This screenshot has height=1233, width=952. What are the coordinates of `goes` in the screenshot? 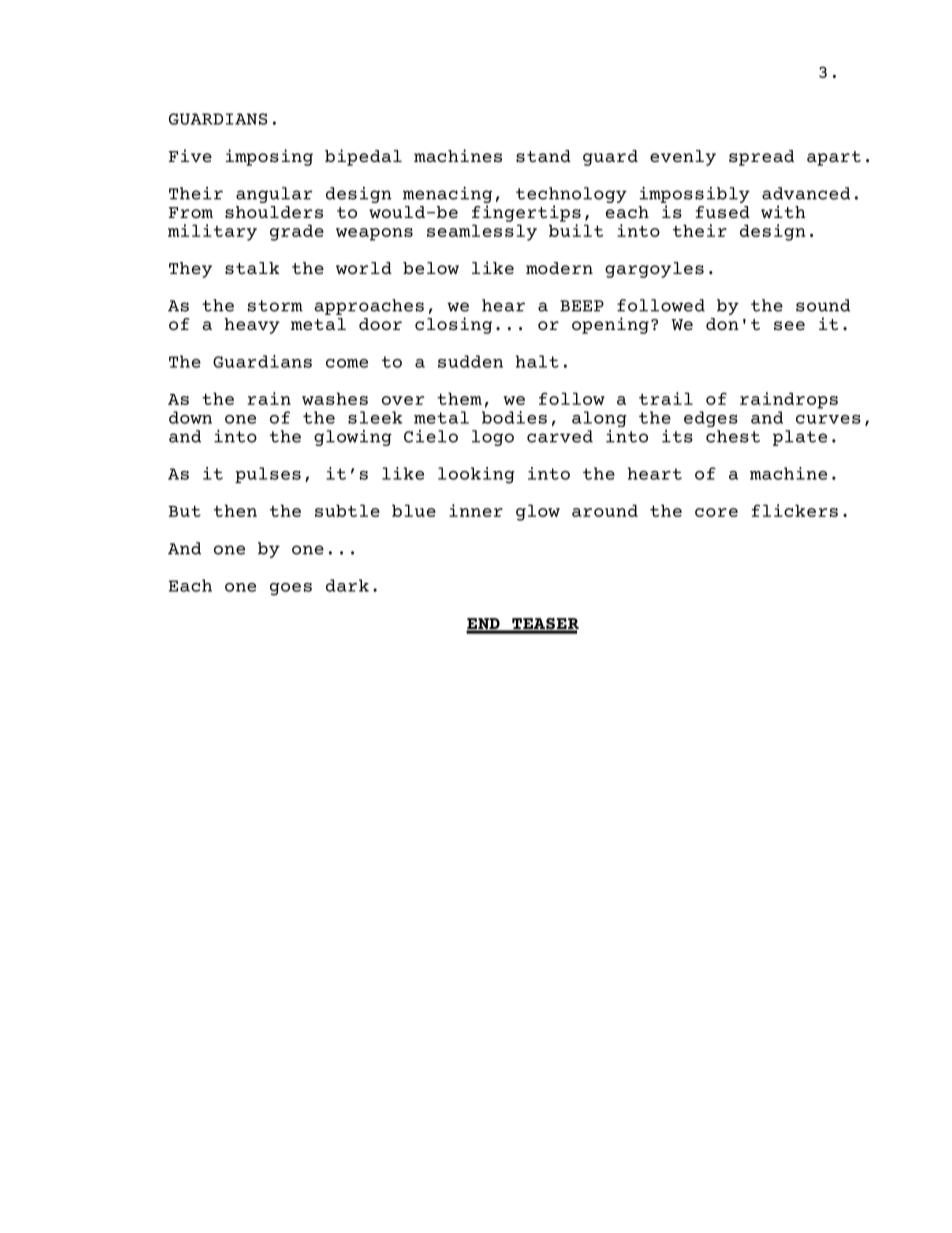 It's located at (291, 589).
